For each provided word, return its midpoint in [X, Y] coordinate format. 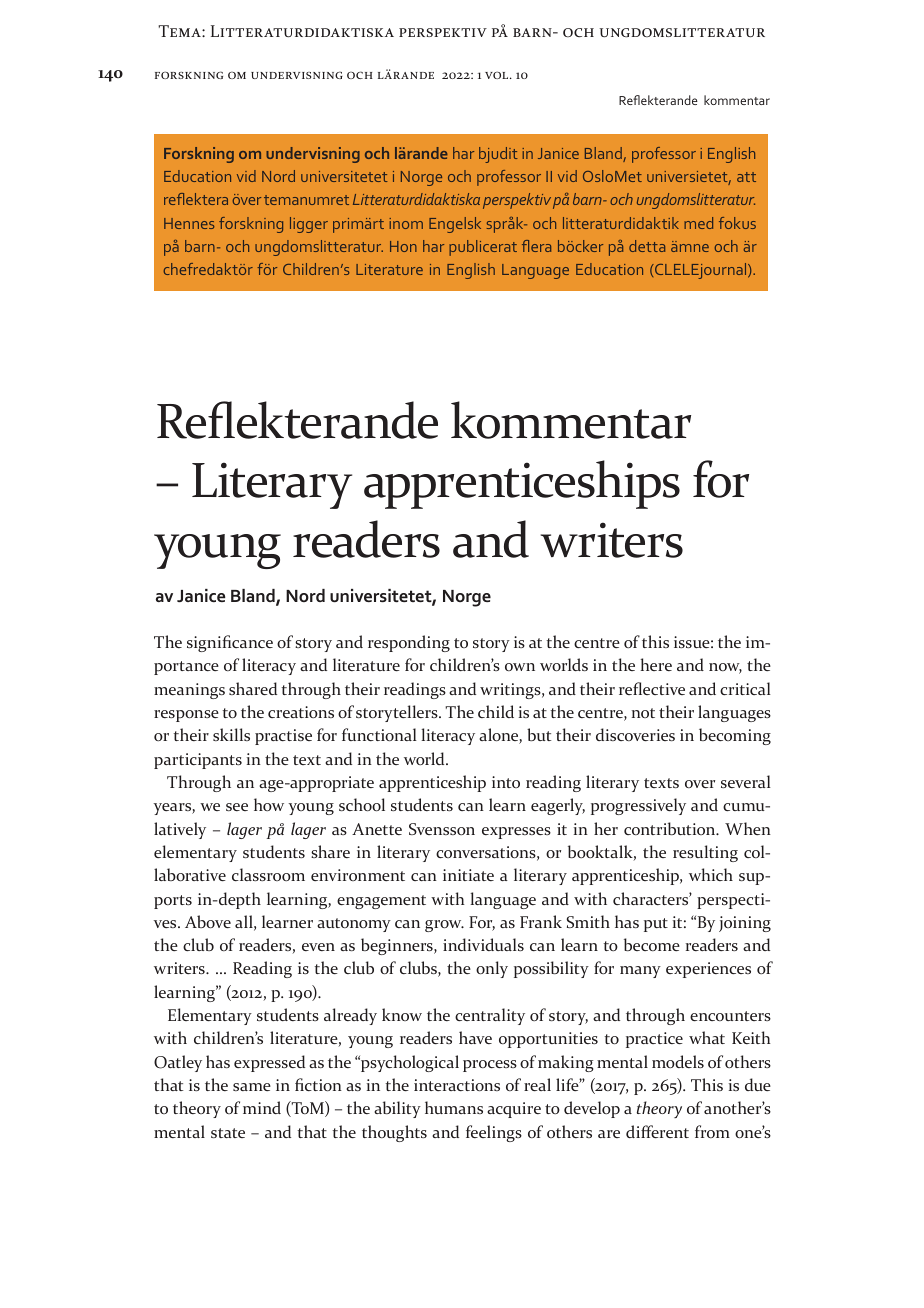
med [698, 223]
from [712, 1131]
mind [262, 1107]
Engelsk [455, 225]
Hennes [189, 223]
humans [454, 1107]
